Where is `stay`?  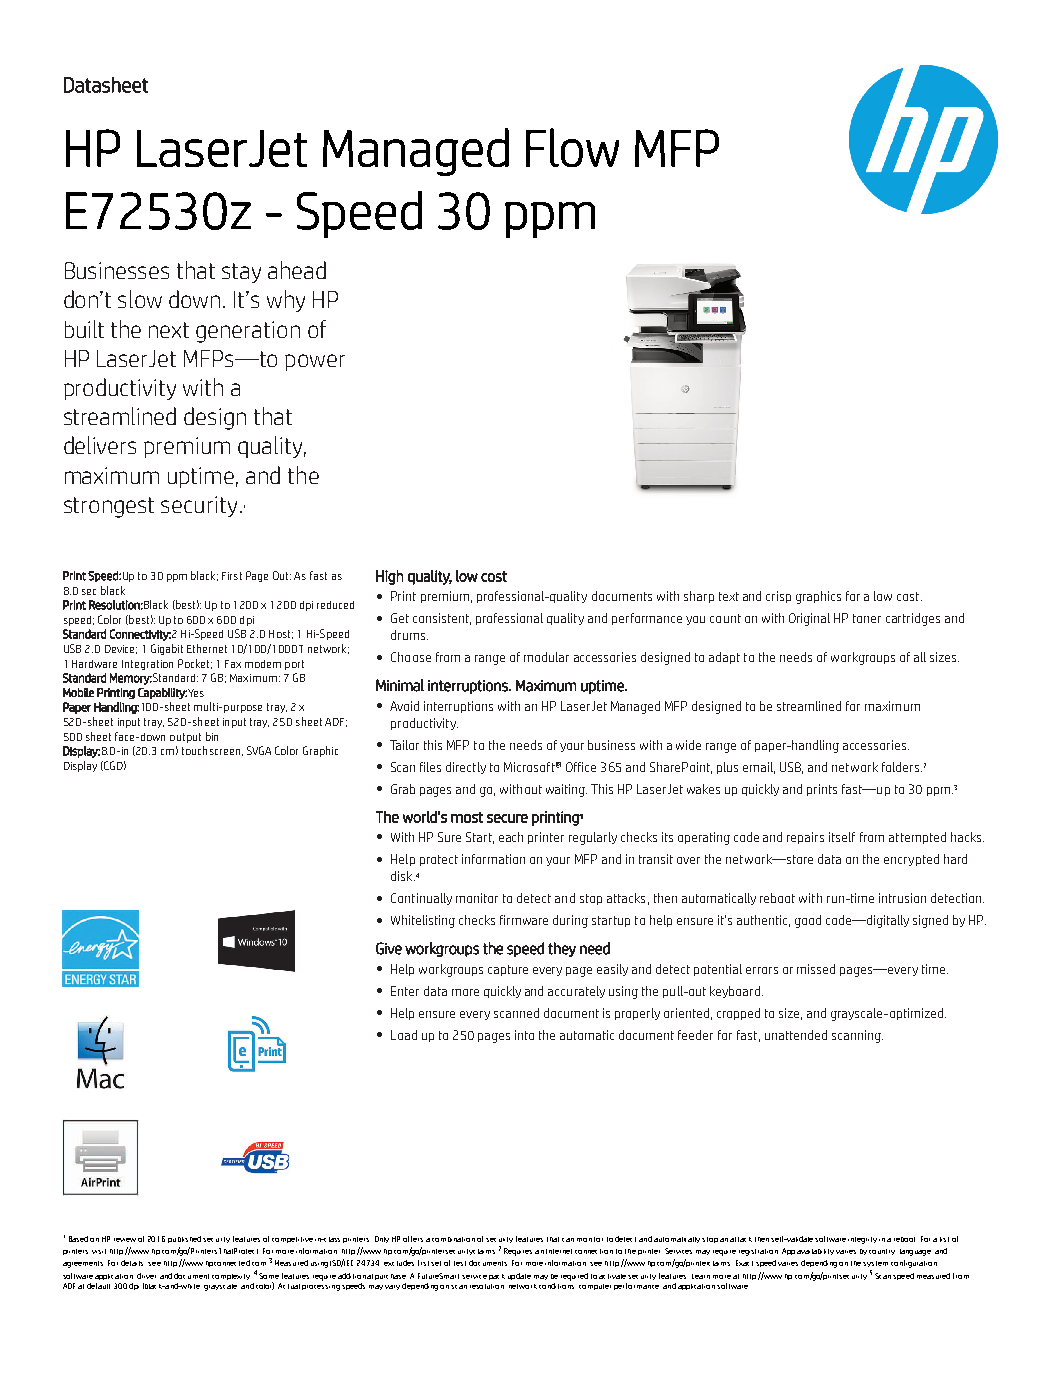 stay is located at coordinates (241, 273).
